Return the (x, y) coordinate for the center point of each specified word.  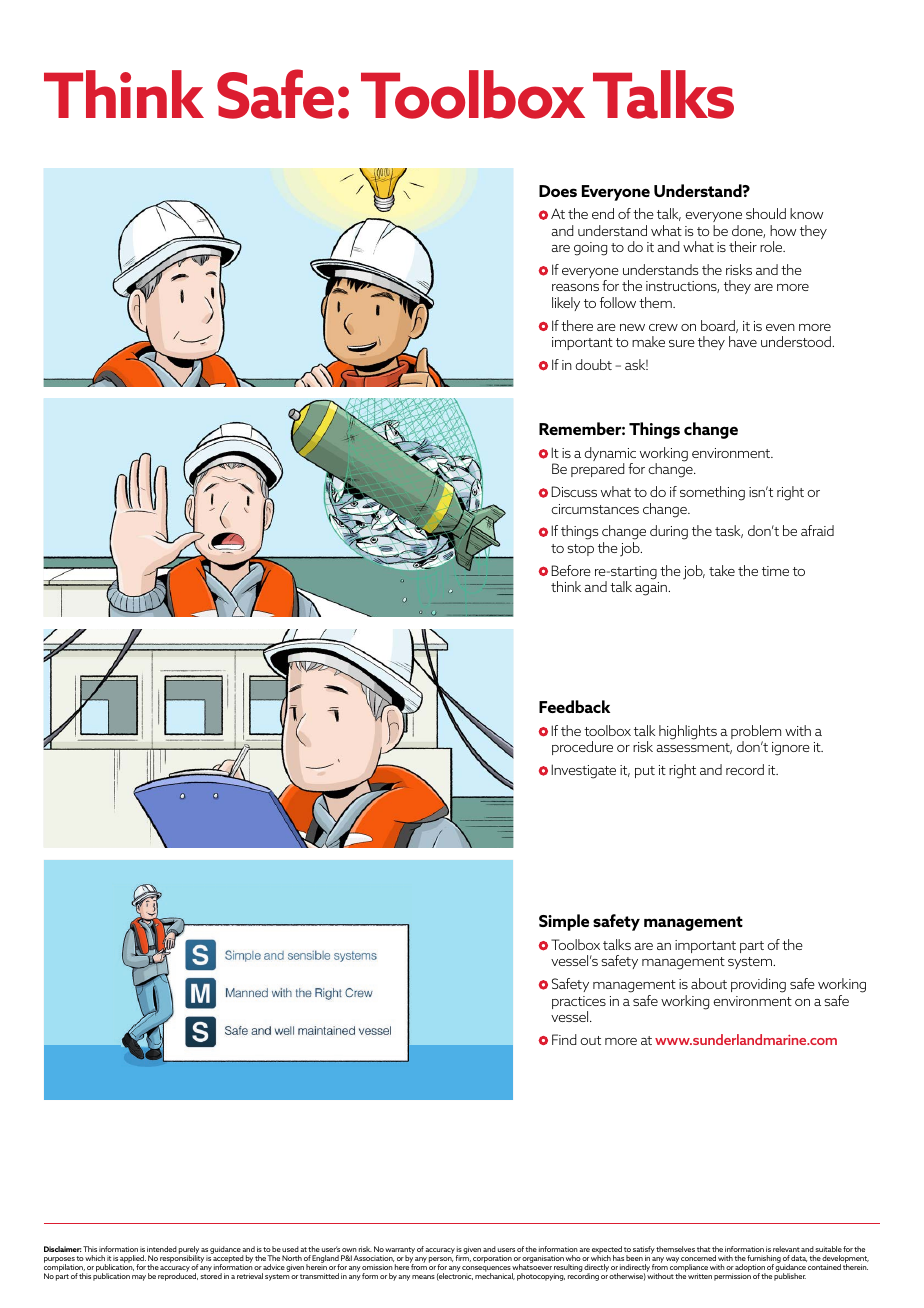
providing (758, 985)
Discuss (574, 491)
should (766, 213)
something (712, 493)
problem (756, 733)
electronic (455, 1276)
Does (558, 191)
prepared (598, 470)
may (139, 1278)
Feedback (574, 706)
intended (162, 1249)
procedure (582, 748)
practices (579, 1004)
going (590, 249)
